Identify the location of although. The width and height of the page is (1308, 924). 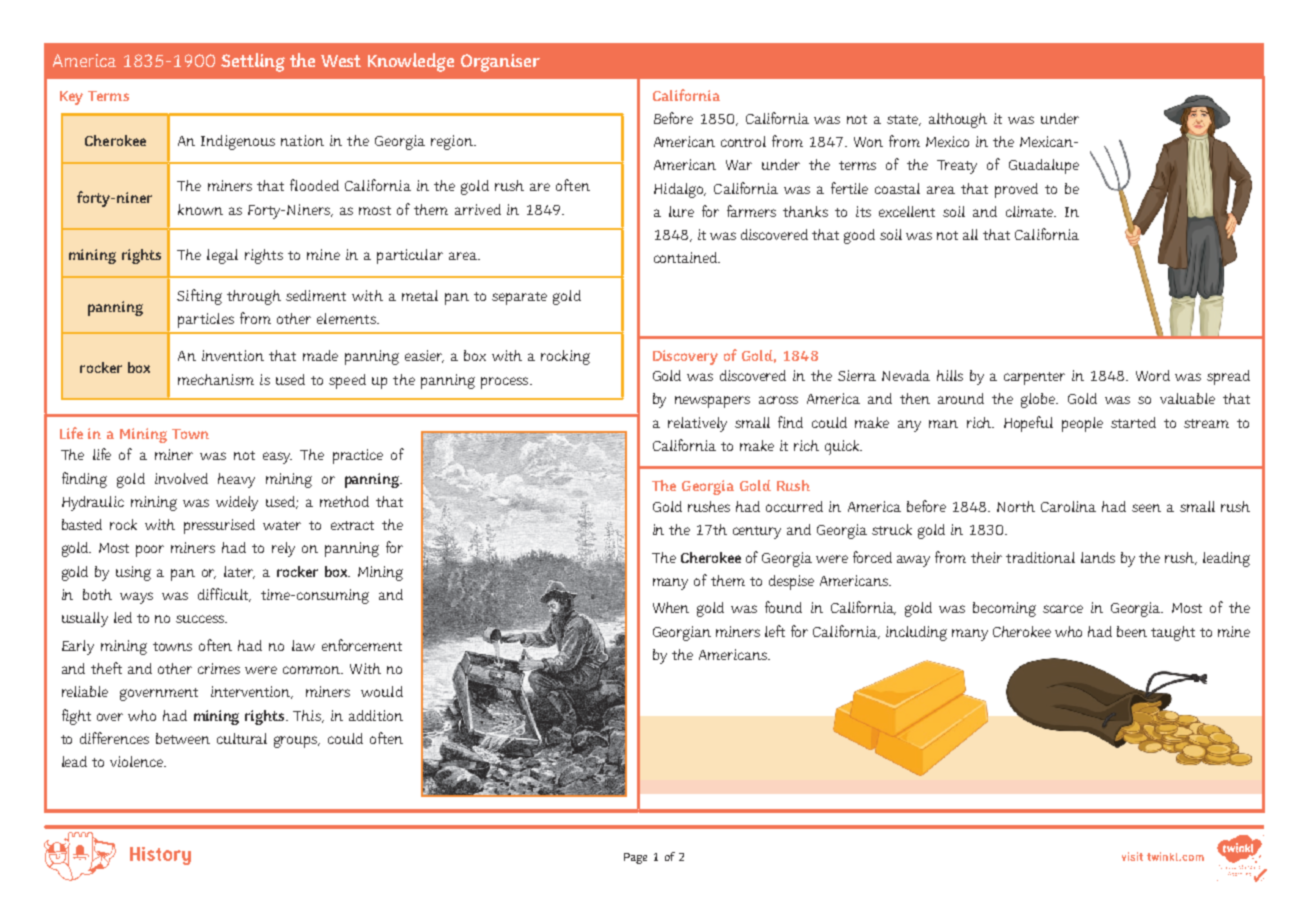
(958, 120).
